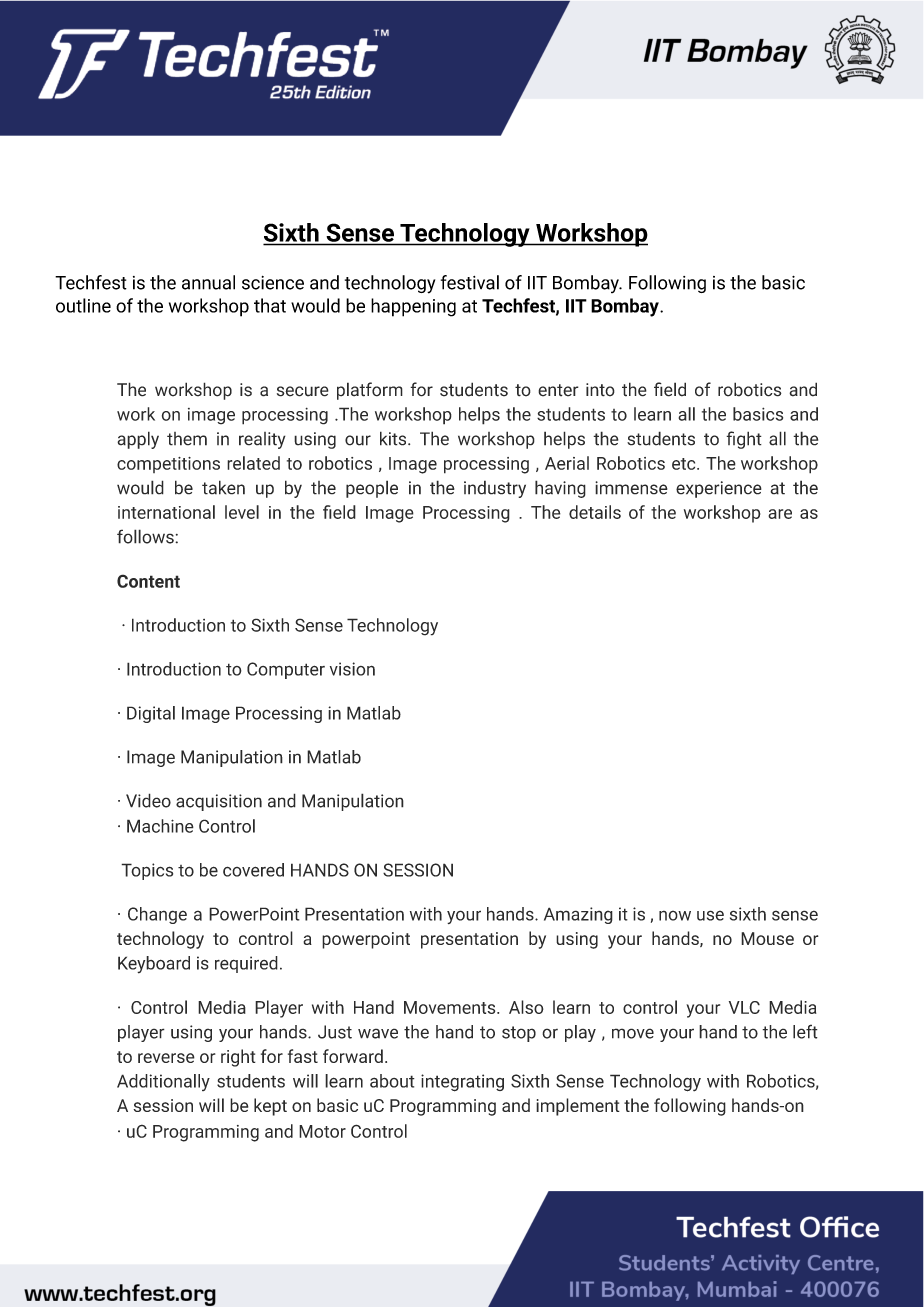 The height and width of the document is (1307, 924). I want to click on into, so click(600, 390).
